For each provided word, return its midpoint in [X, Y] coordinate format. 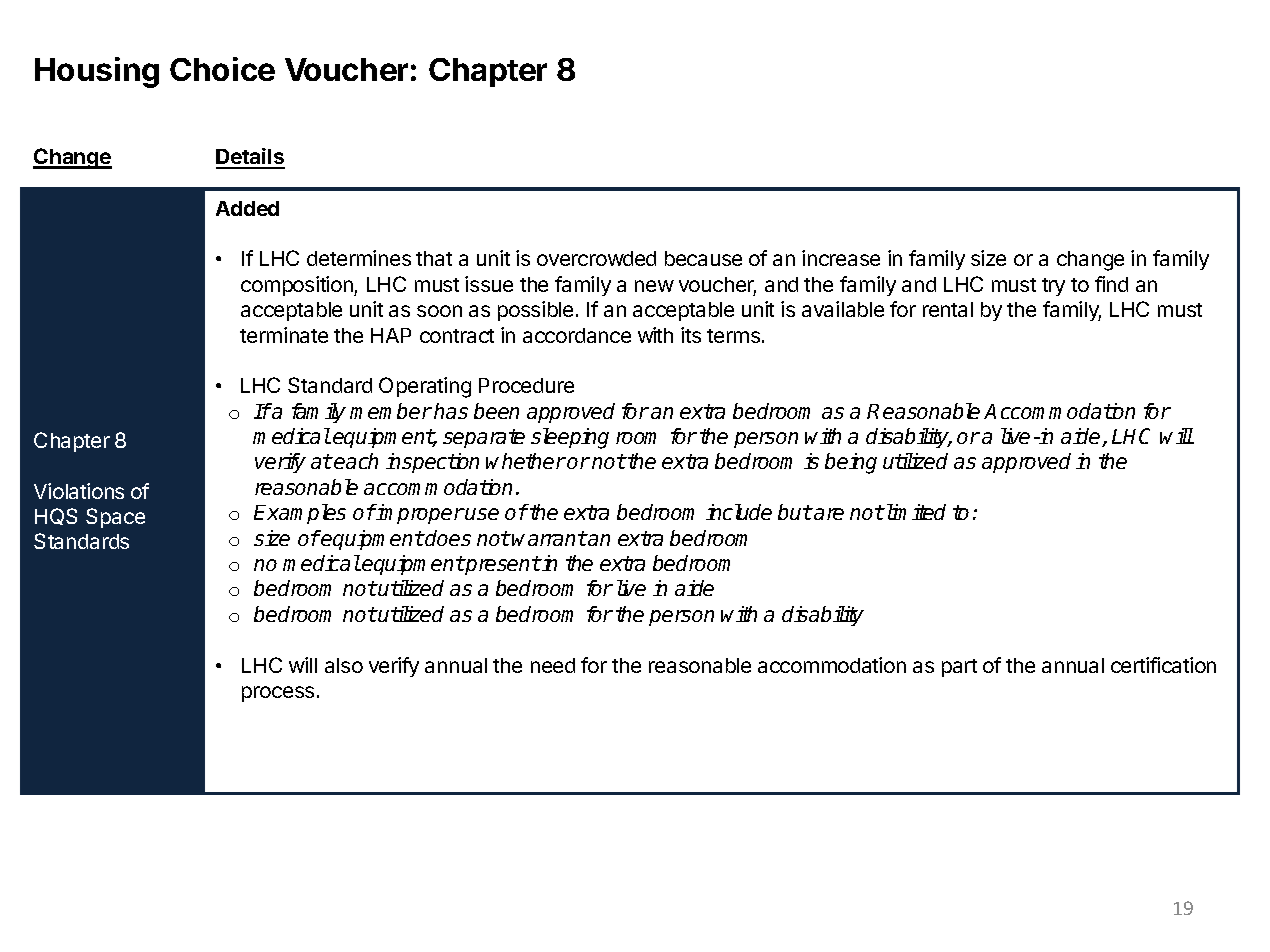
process [278, 694]
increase [841, 258]
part [959, 668]
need [553, 665]
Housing [97, 72]
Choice [222, 69]
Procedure [526, 385]
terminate [284, 335]
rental [948, 309]
